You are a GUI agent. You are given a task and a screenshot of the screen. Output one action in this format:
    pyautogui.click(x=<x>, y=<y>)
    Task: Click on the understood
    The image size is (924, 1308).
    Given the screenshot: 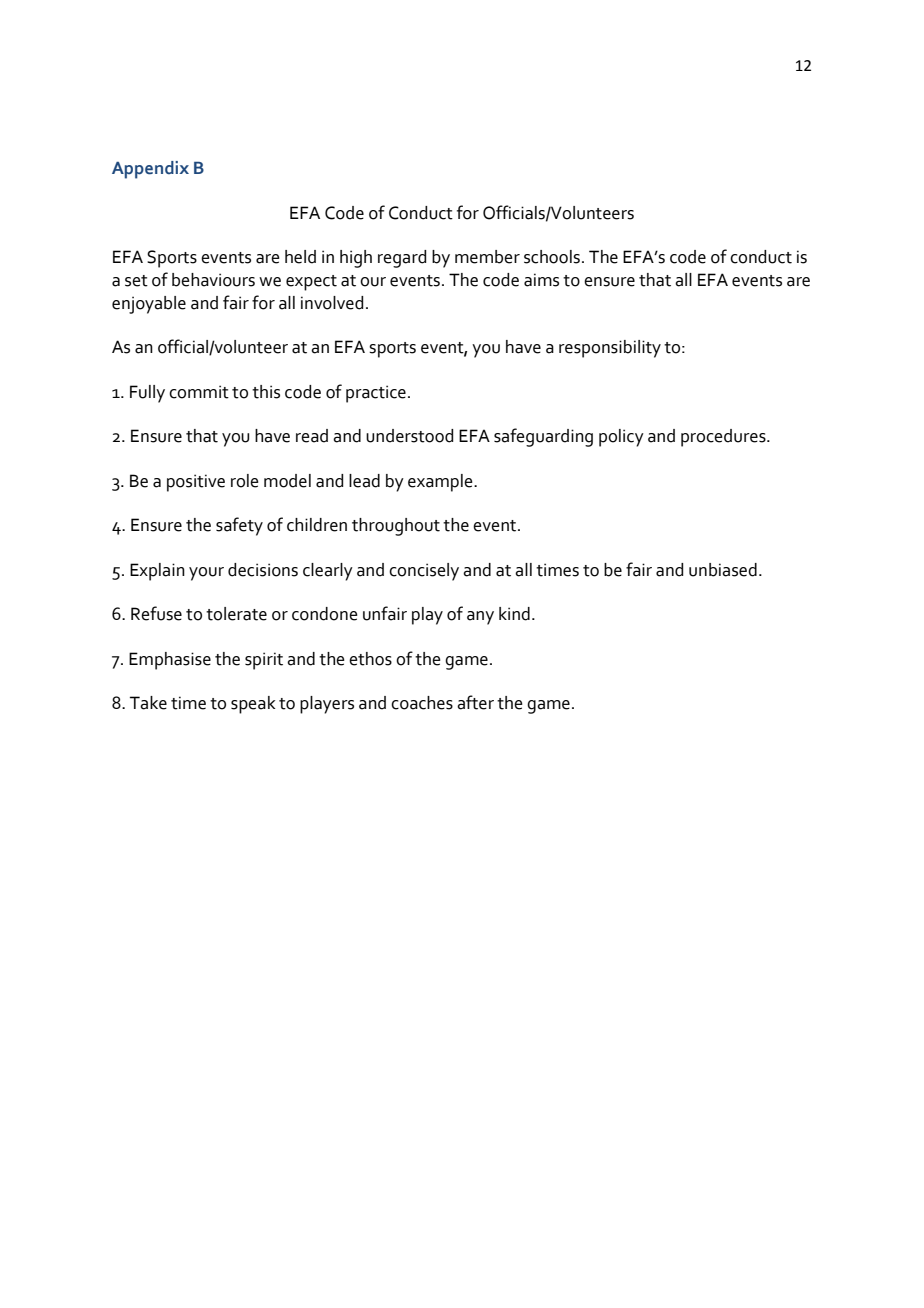 What is the action you would take?
    pyautogui.click(x=409, y=436)
